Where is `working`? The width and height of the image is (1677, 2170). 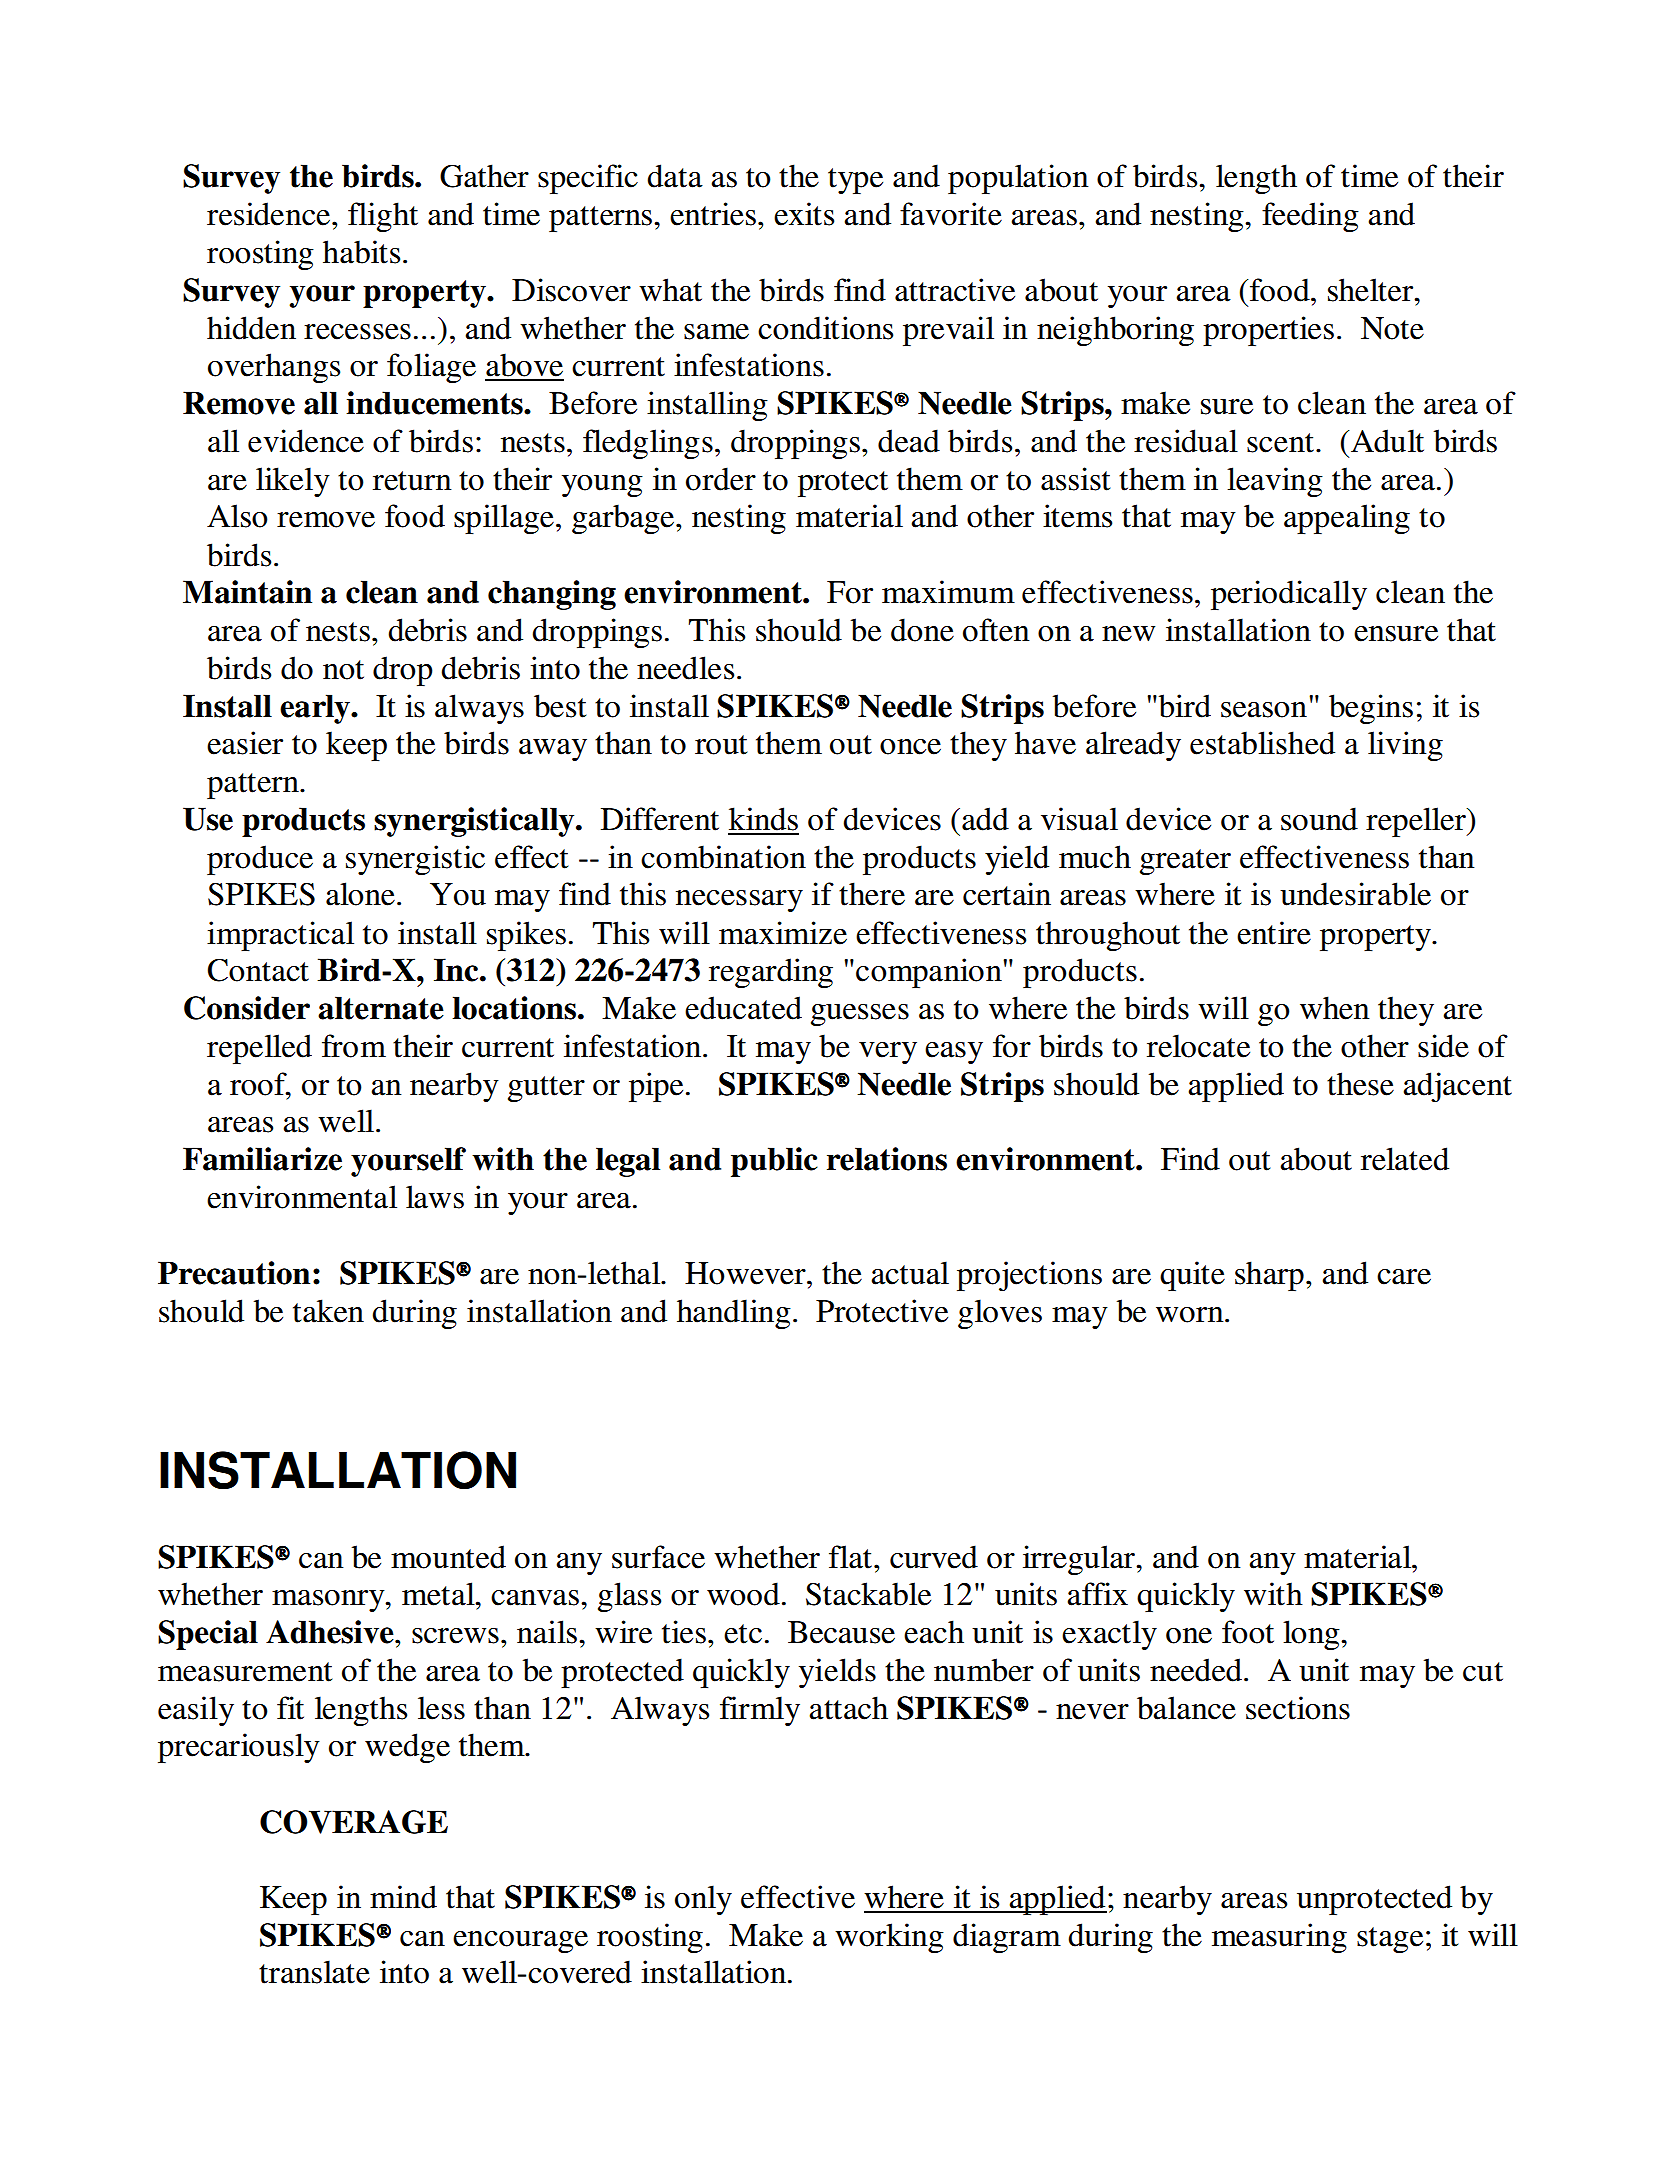 working is located at coordinates (889, 1938).
